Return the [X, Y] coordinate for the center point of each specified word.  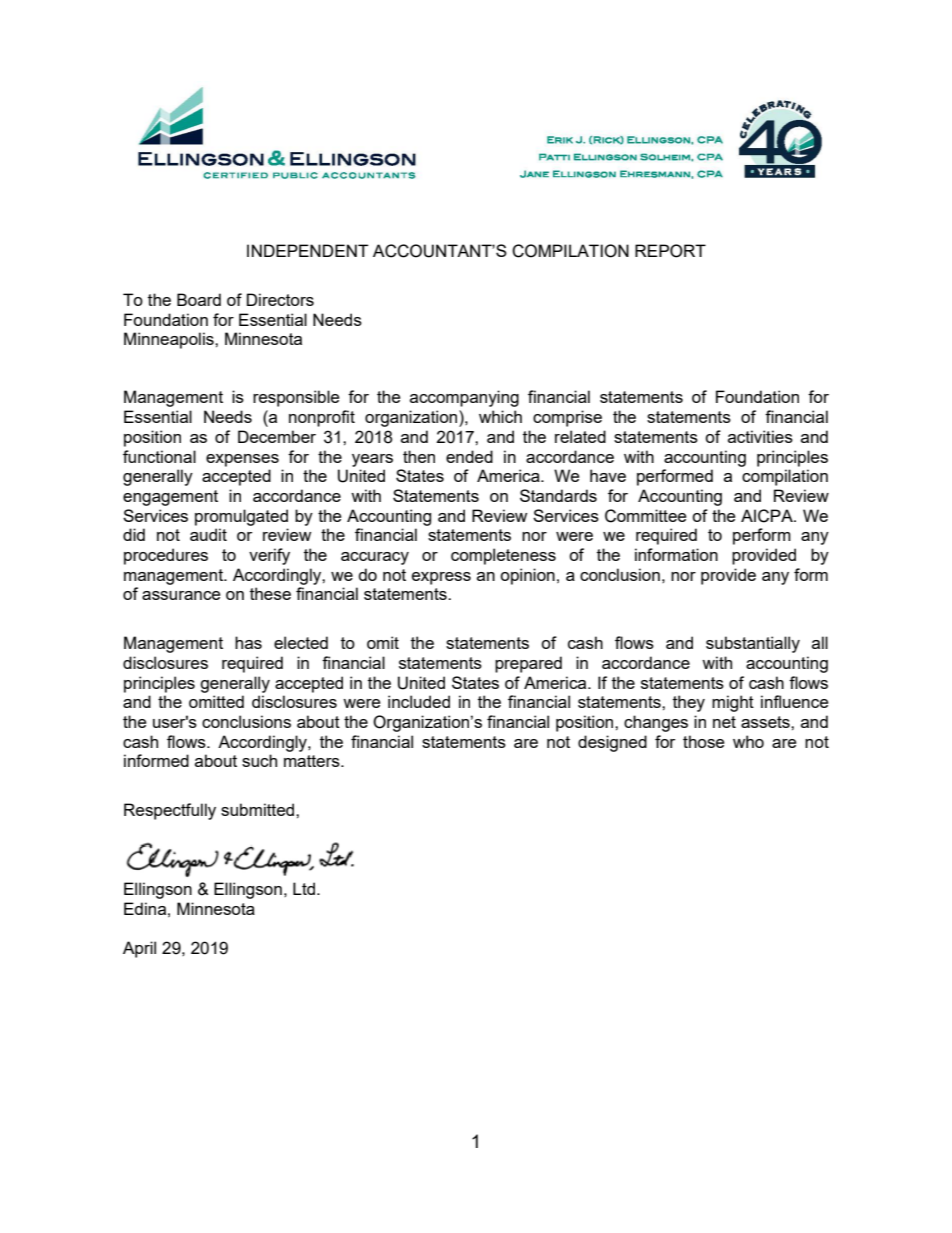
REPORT [670, 251]
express [441, 578]
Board [199, 299]
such [259, 760]
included [419, 701]
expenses [242, 460]
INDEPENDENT [308, 250]
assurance [181, 595]
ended [469, 456]
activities [760, 436]
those [703, 741]
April [139, 949]
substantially [753, 644]
